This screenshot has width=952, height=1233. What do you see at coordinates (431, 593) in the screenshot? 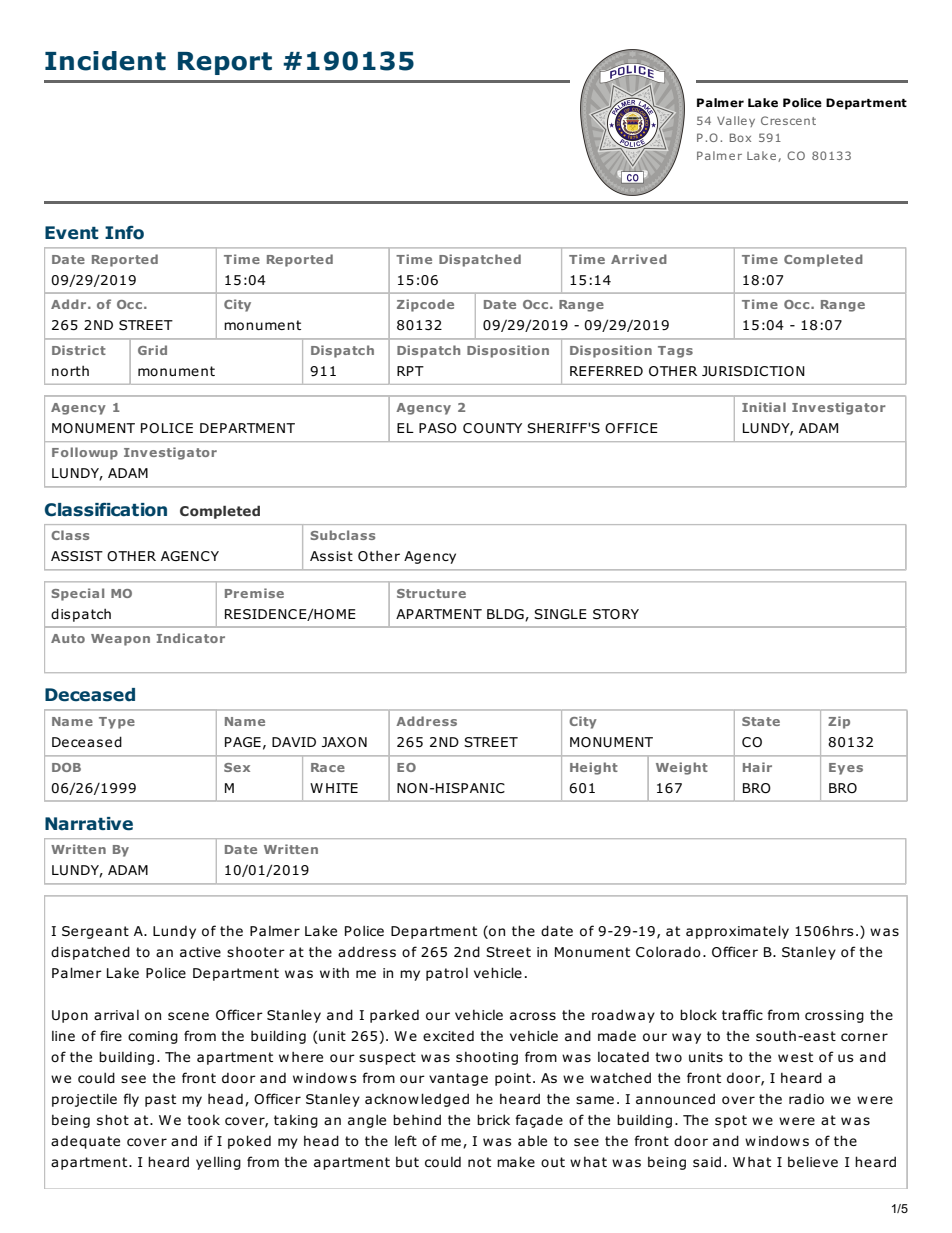
I see `Structure` at bounding box center [431, 593].
